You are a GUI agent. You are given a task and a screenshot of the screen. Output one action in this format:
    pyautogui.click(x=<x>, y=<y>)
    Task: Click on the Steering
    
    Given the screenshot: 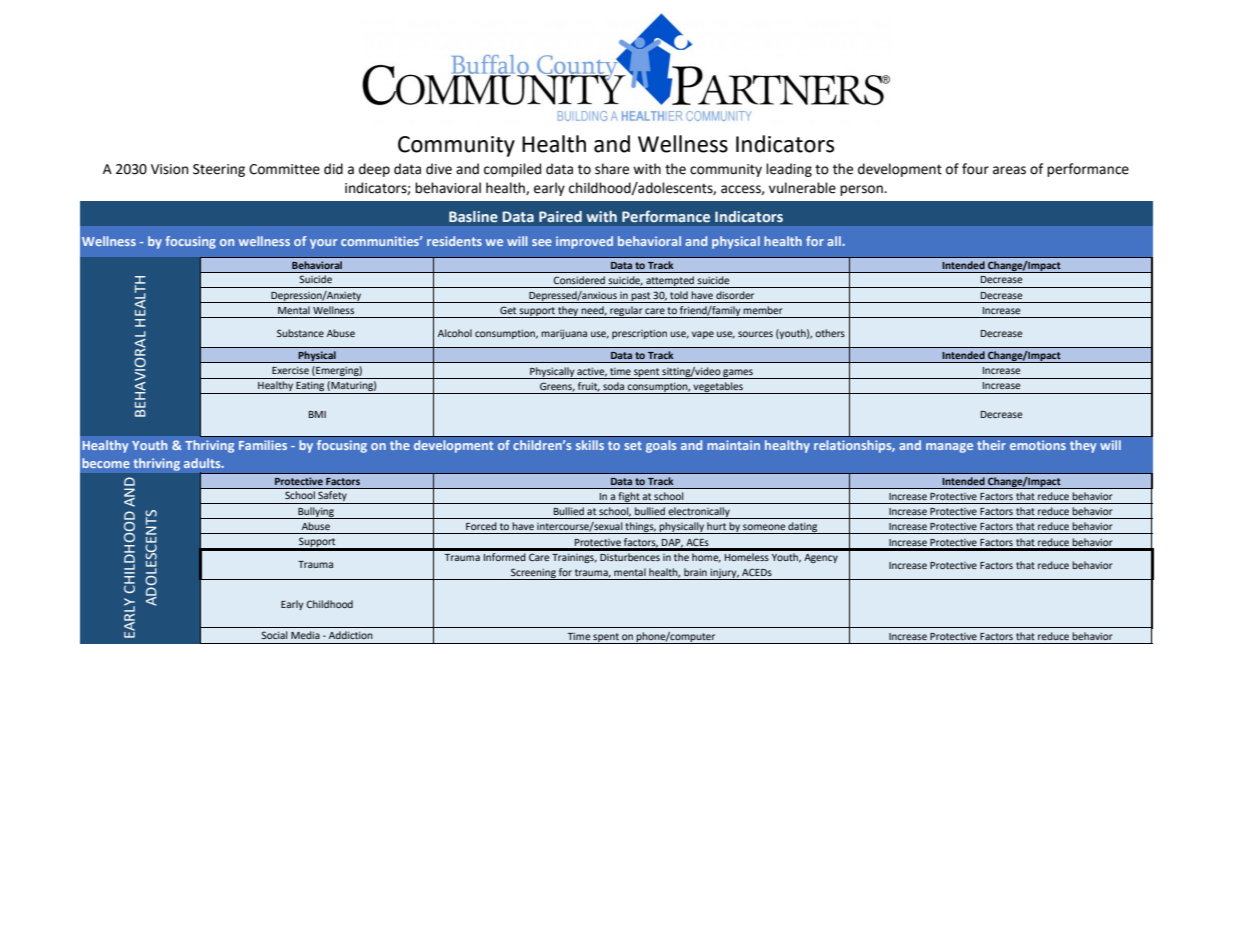 What is the action you would take?
    pyautogui.click(x=219, y=170)
